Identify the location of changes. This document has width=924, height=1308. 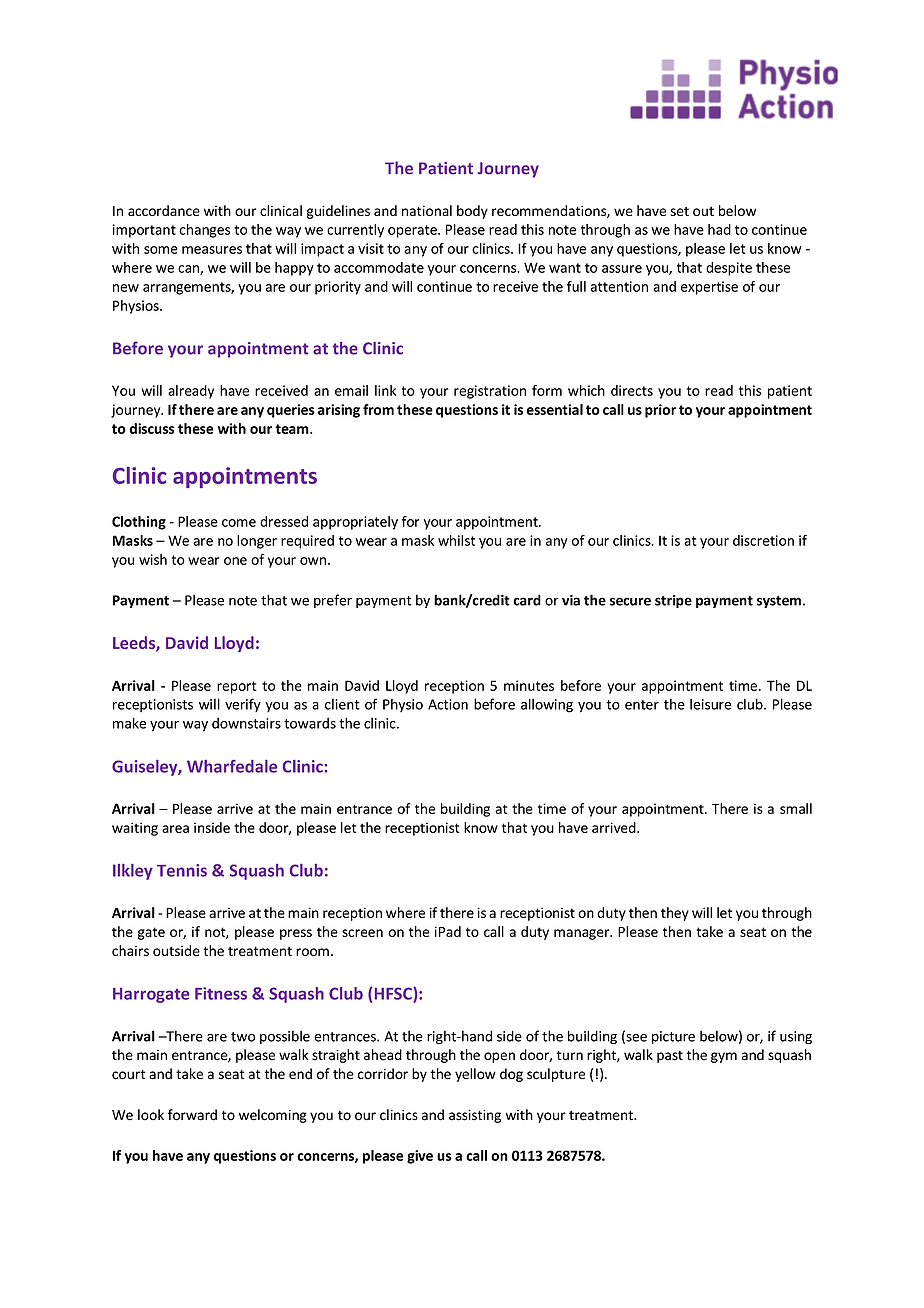
(205, 231).
